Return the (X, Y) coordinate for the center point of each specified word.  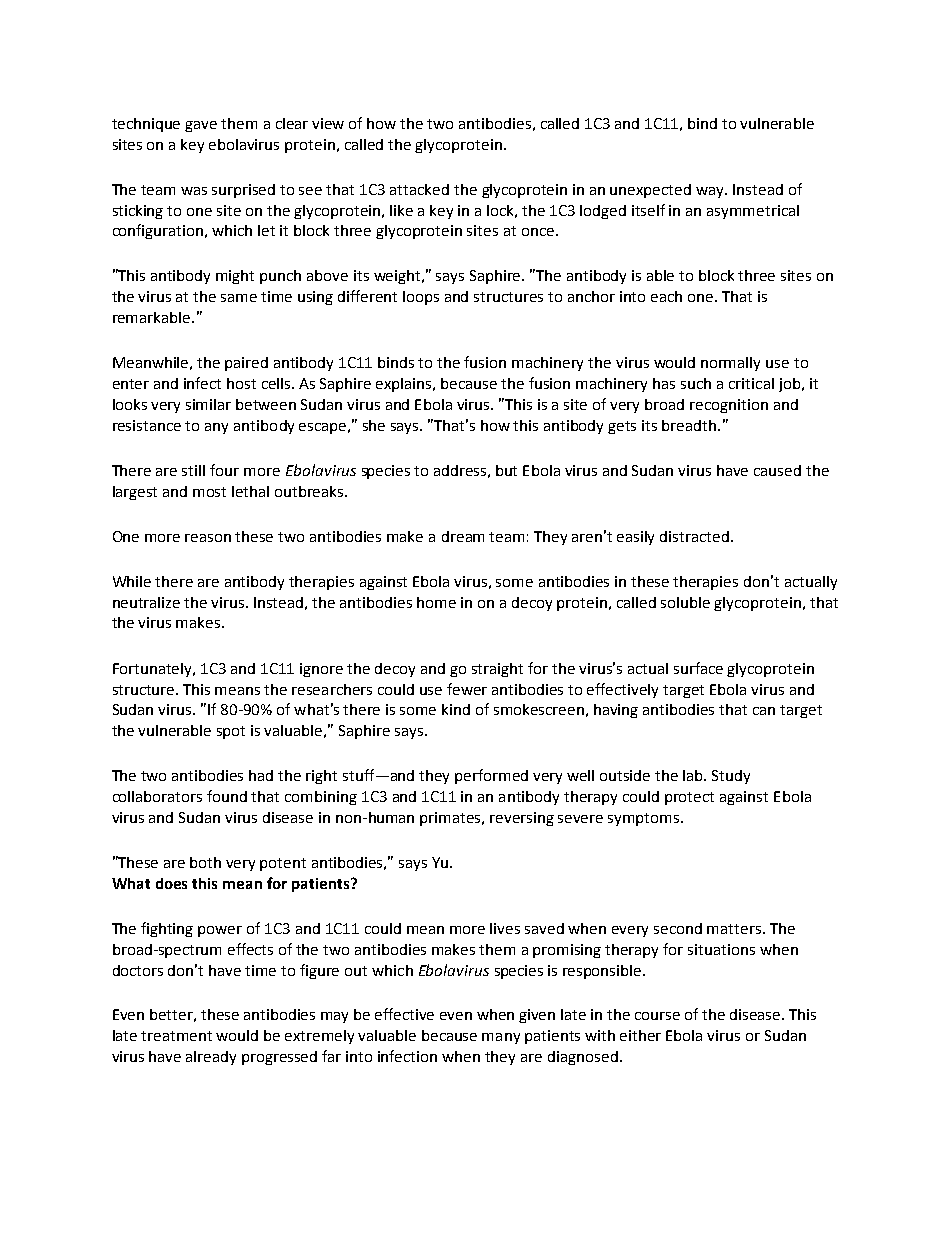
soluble (685, 602)
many (501, 1038)
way (711, 192)
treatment (176, 1036)
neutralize (146, 602)
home (436, 602)
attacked (419, 189)
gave (201, 126)
